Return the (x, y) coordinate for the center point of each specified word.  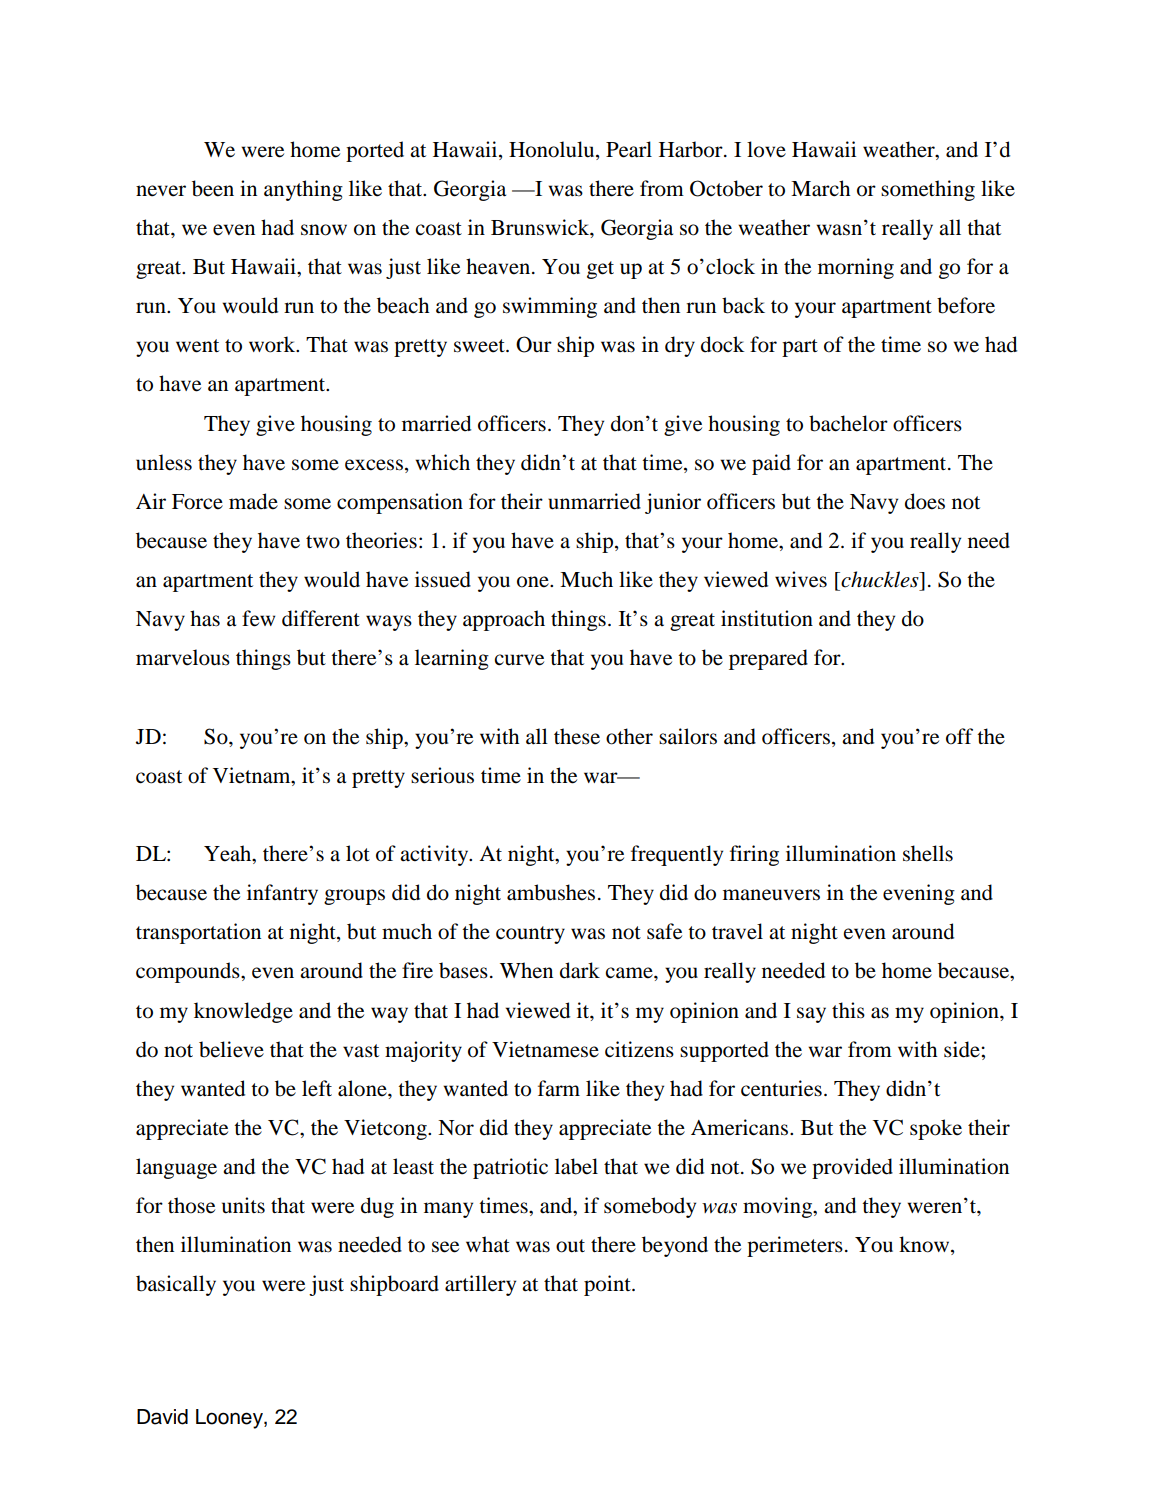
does (925, 501)
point (608, 1285)
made (253, 501)
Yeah (229, 854)
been (213, 188)
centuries (781, 1088)
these (577, 736)
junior (673, 503)
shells (928, 853)
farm (559, 1088)
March (820, 188)
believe (231, 1049)
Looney (230, 1419)
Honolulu (553, 149)
